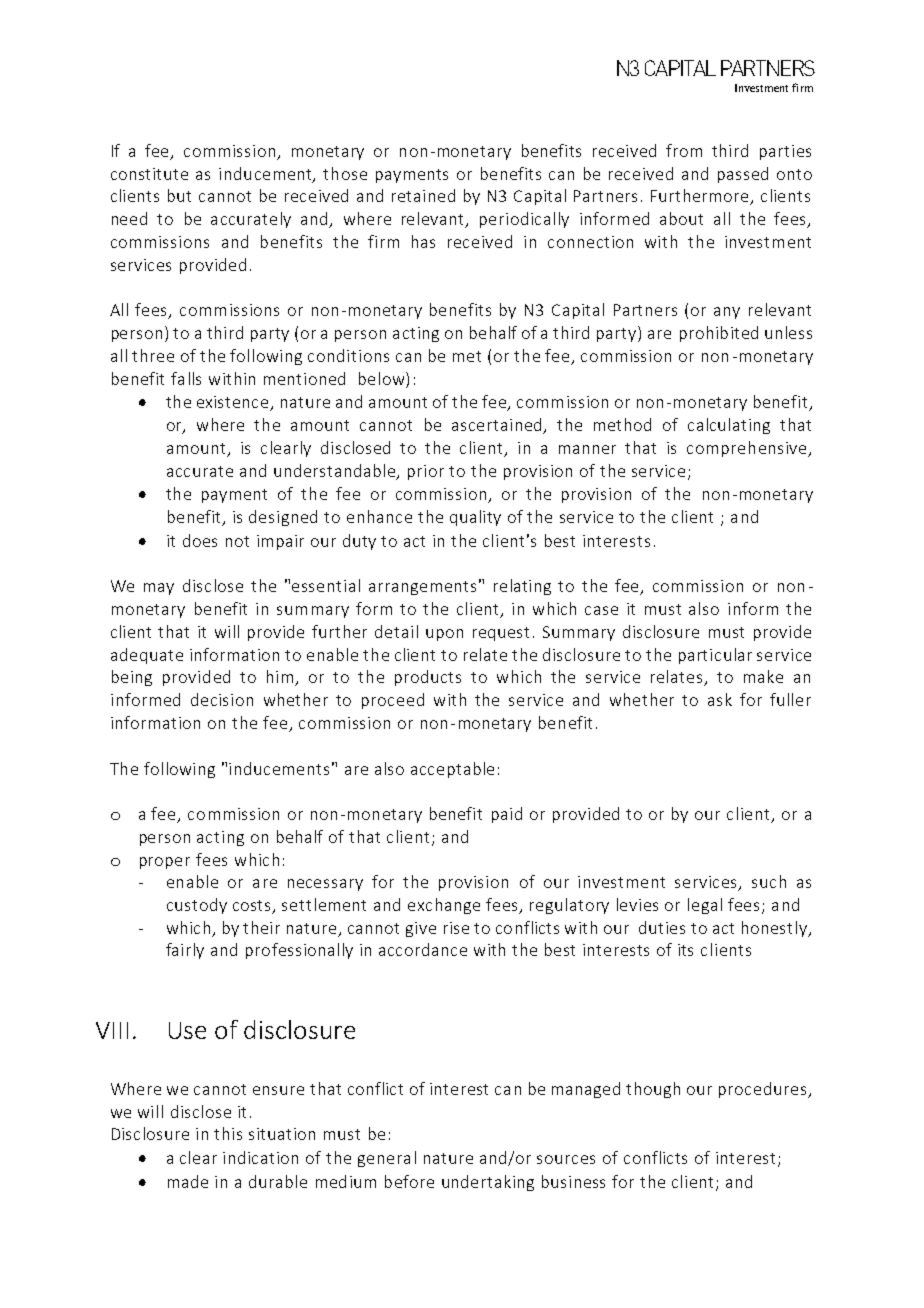 This document has height=1308, width=924. Describe the element at coordinates (764, 1090) in the document. I see `procedures` at that location.
